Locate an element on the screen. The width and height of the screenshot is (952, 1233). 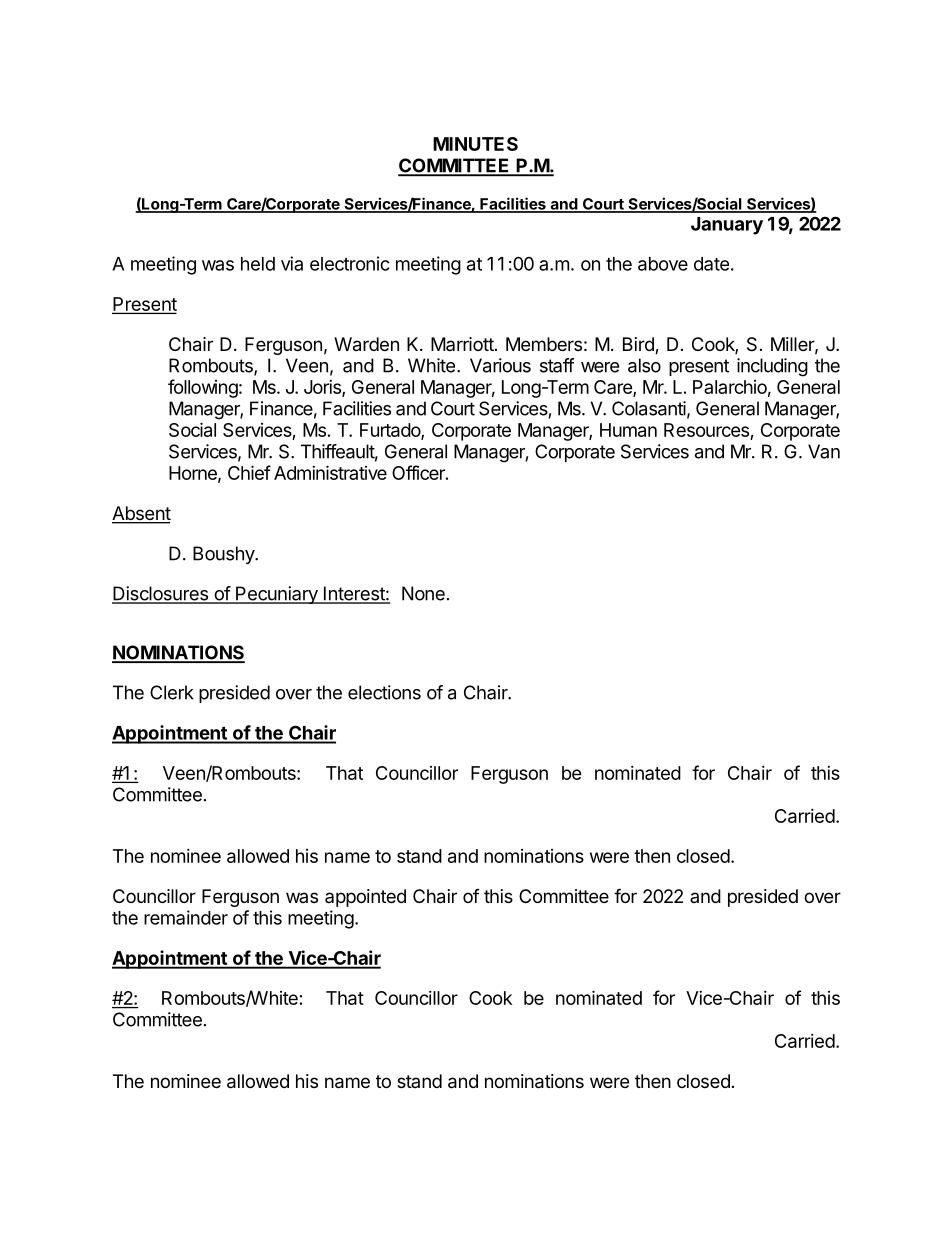
January is located at coordinates (727, 226).
